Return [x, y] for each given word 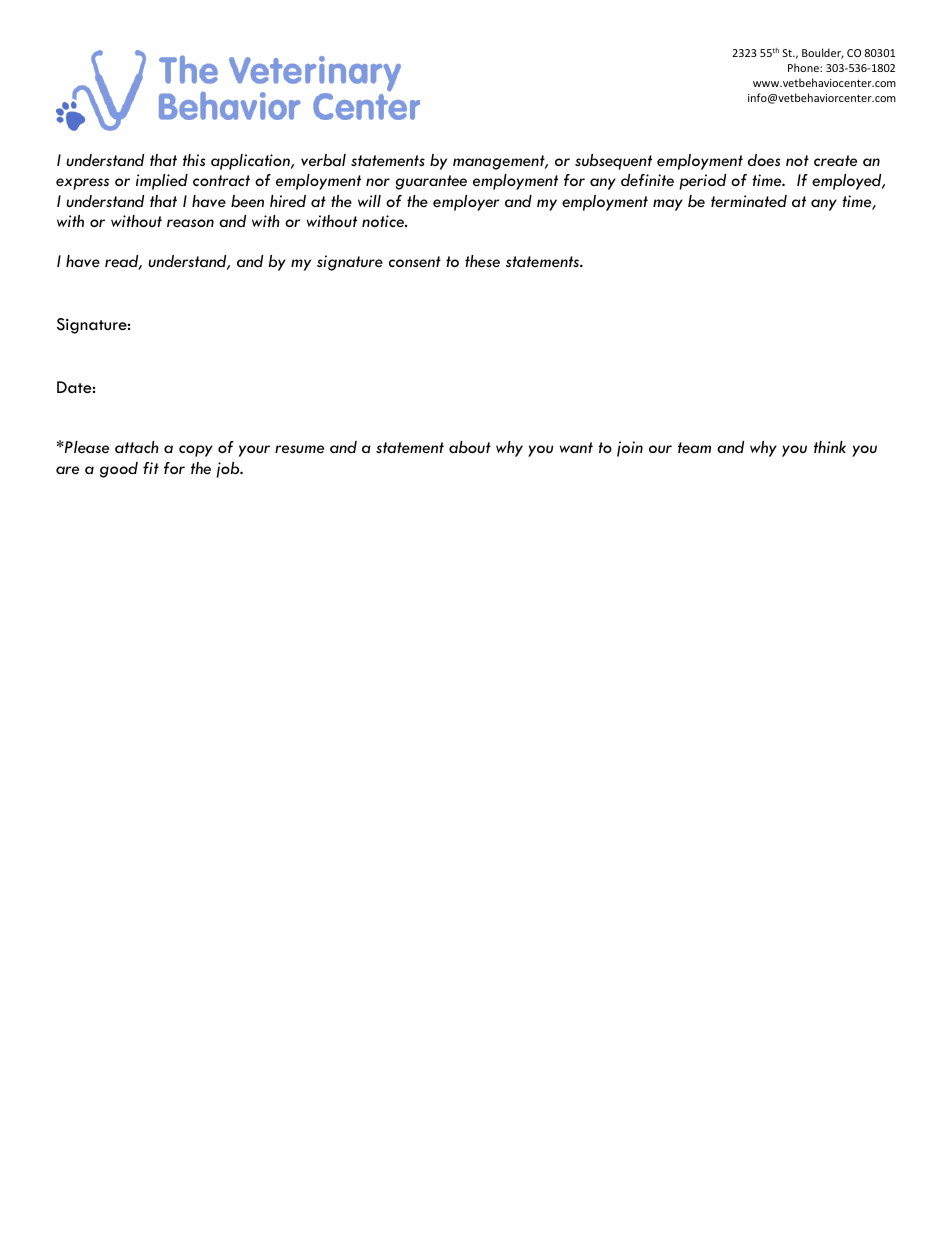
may [668, 205]
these [482, 261]
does [764, 160]
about [470, 447]
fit [151, 468]
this [194, 160]
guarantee [431, 182]
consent [415, 261]
